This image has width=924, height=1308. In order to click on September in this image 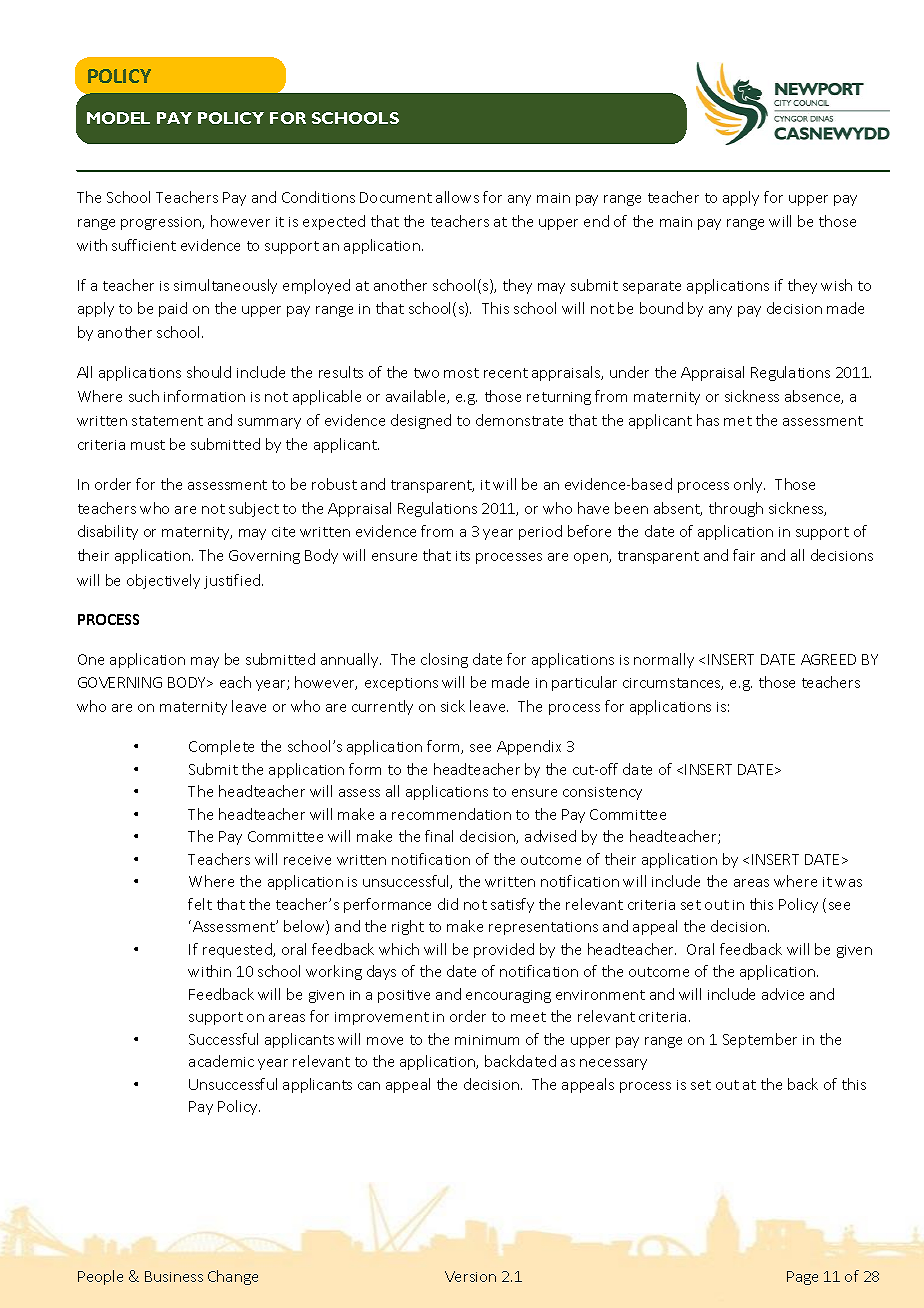, I will do `click(760, 1040)`.
